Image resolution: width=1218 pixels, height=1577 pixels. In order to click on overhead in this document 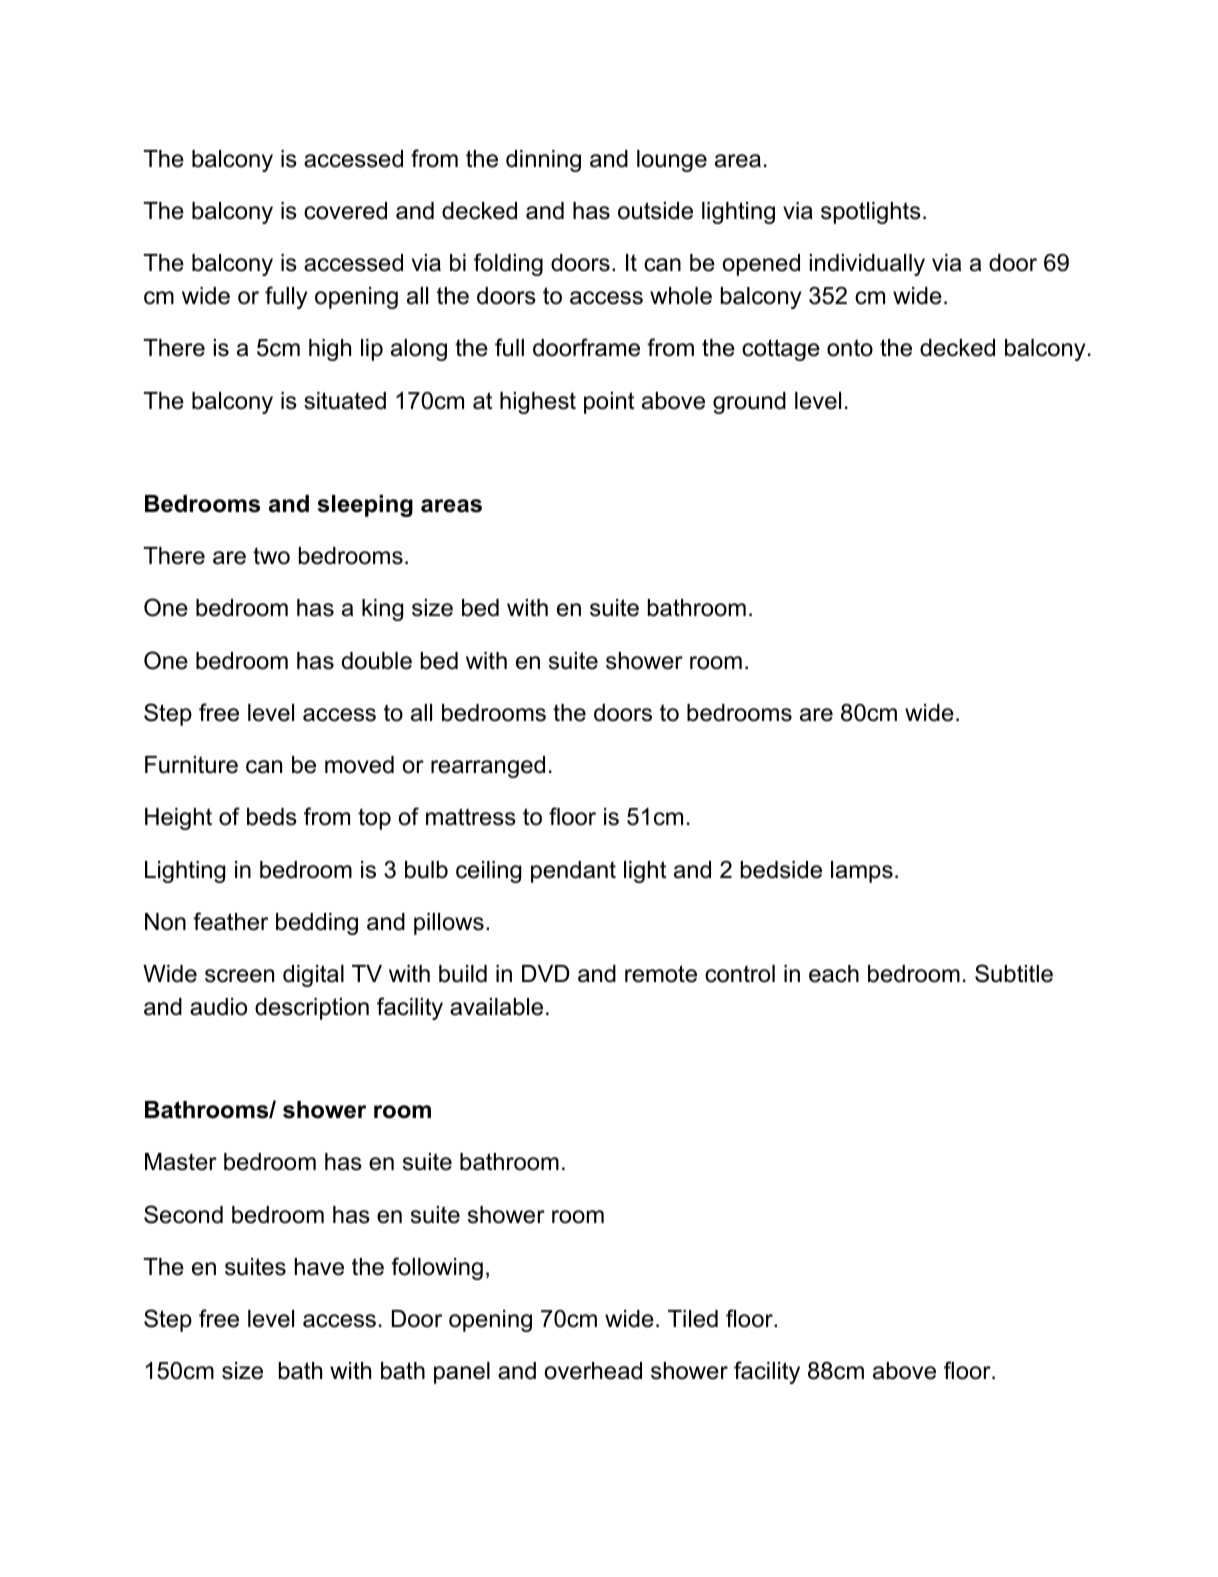, I will do `click(593, 1371)`.
